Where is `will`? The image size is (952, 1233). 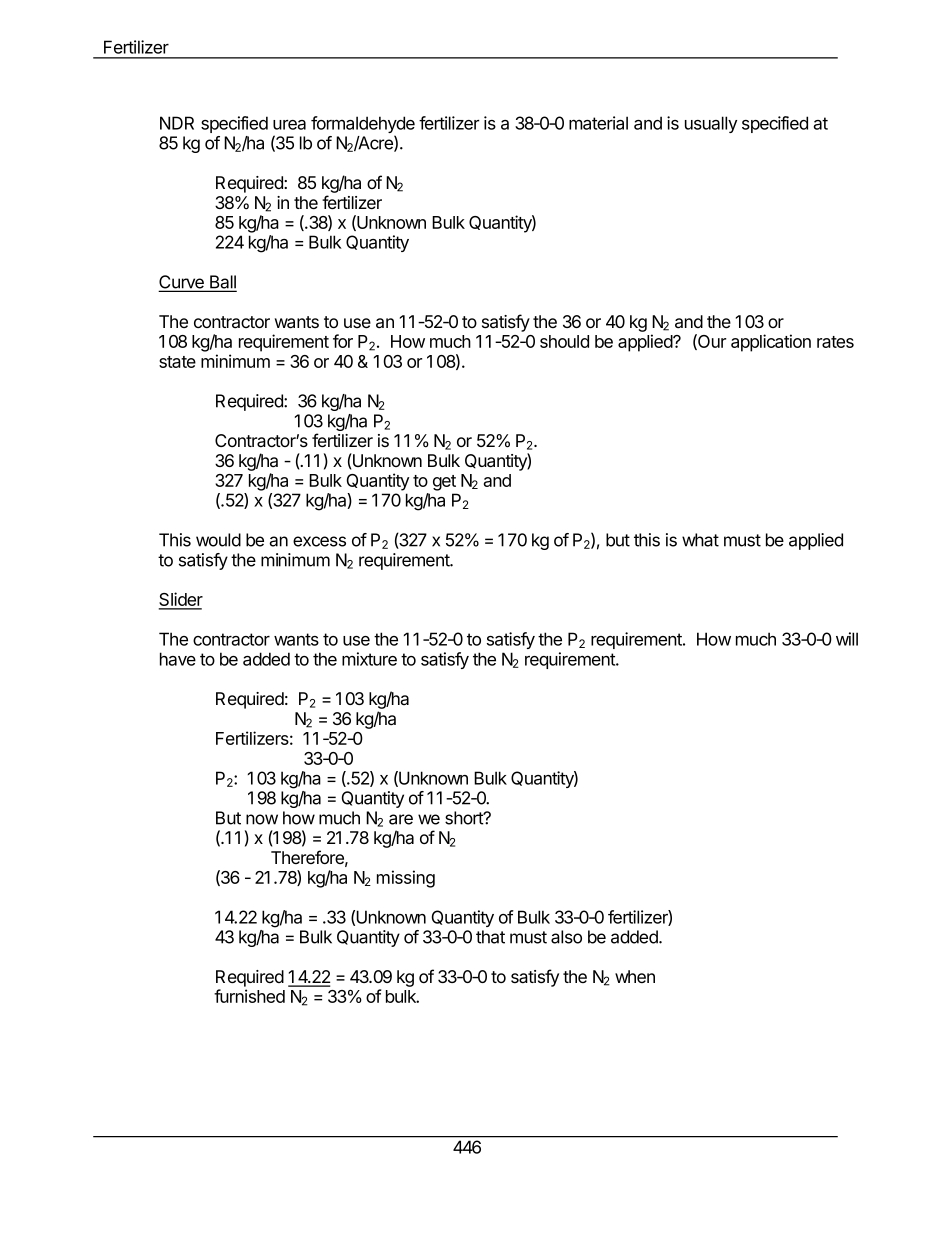 will is located at coordinates (847, 639).
